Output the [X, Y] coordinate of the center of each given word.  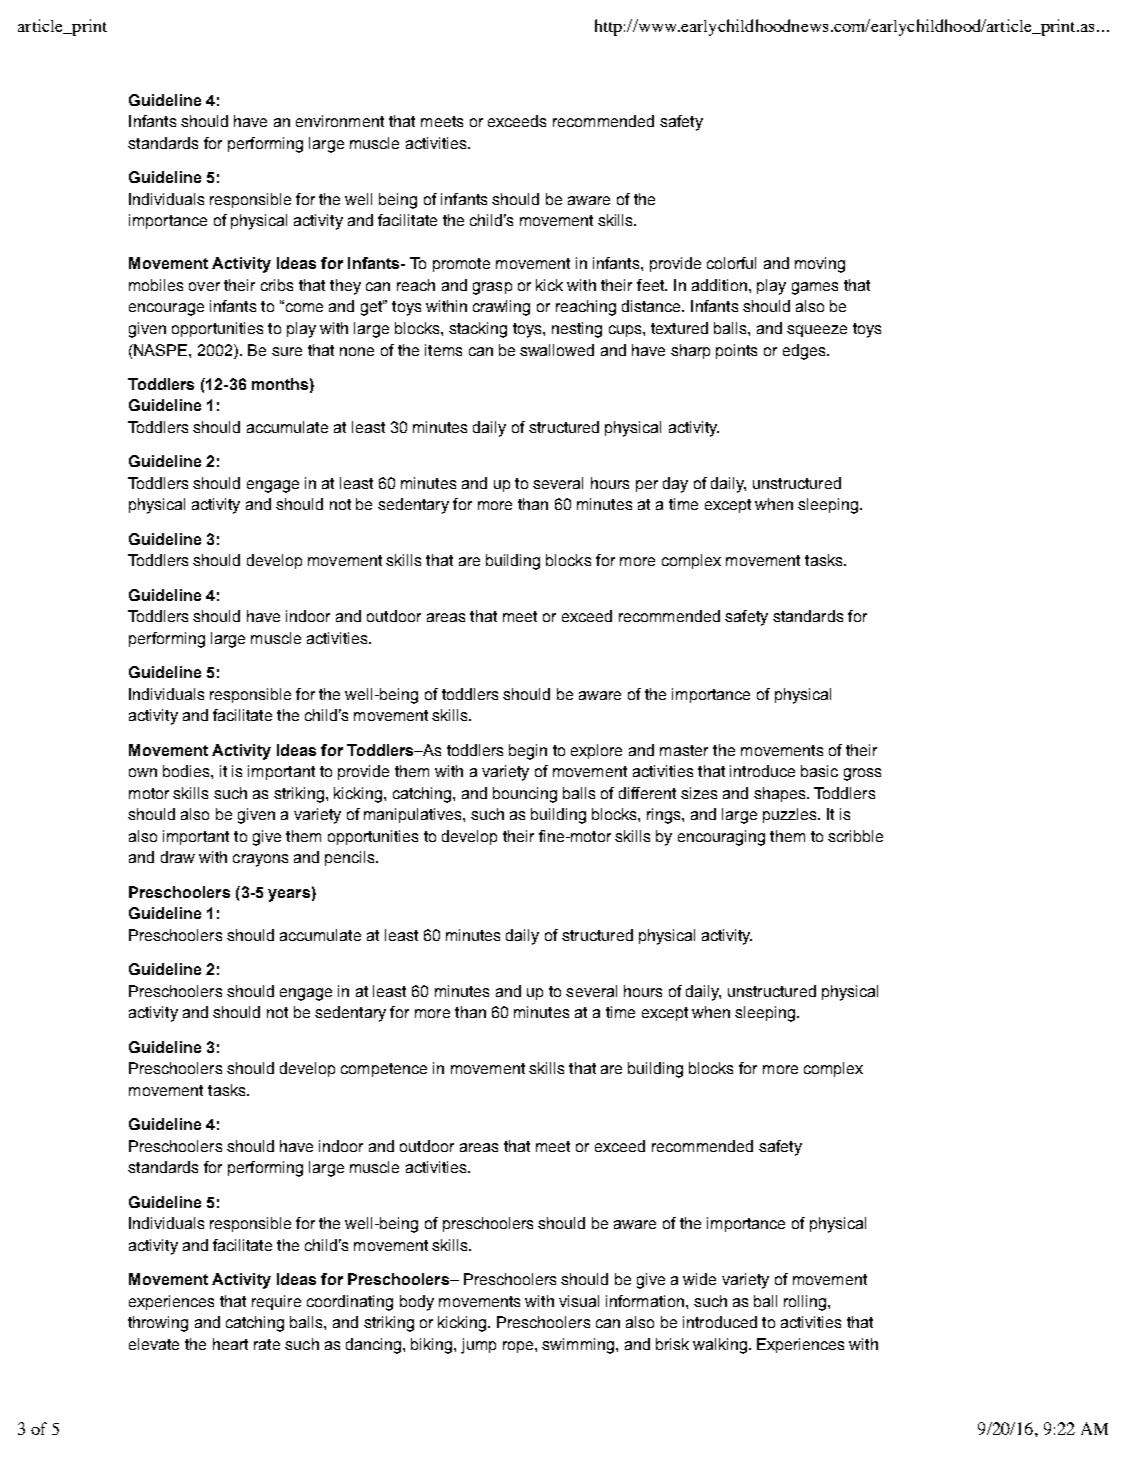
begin [528, 752]
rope [519, 1347]
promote [461, 265]
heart [230, 1344]
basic [819, 771]
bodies [187, 771]
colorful [731, 263]
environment [340, 121]
